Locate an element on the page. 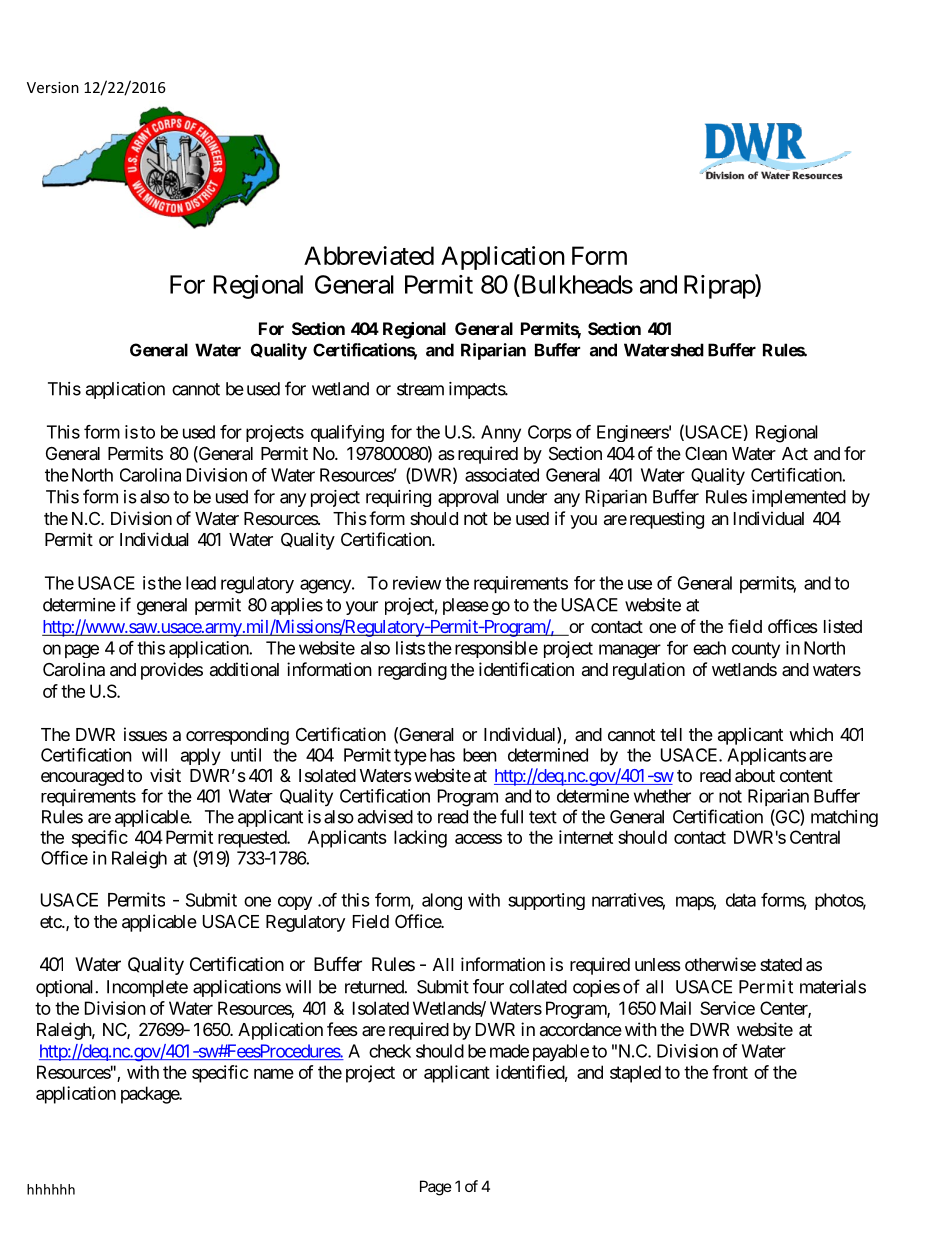 This page has height=1233, width=952. Clean is located at coordinates (706, 454).
